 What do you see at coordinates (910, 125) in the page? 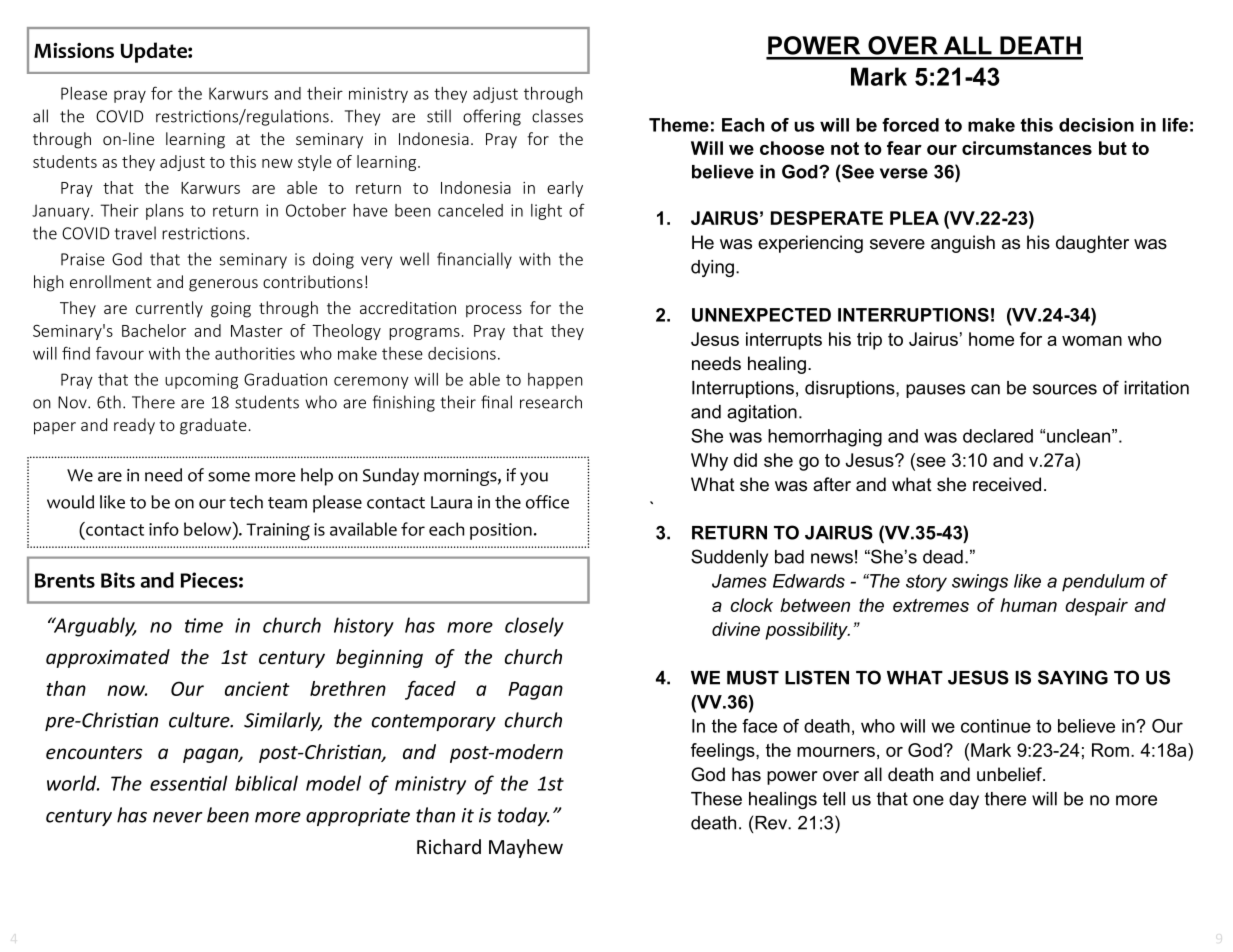
I see `forced` at bounding box center [910, 125].
